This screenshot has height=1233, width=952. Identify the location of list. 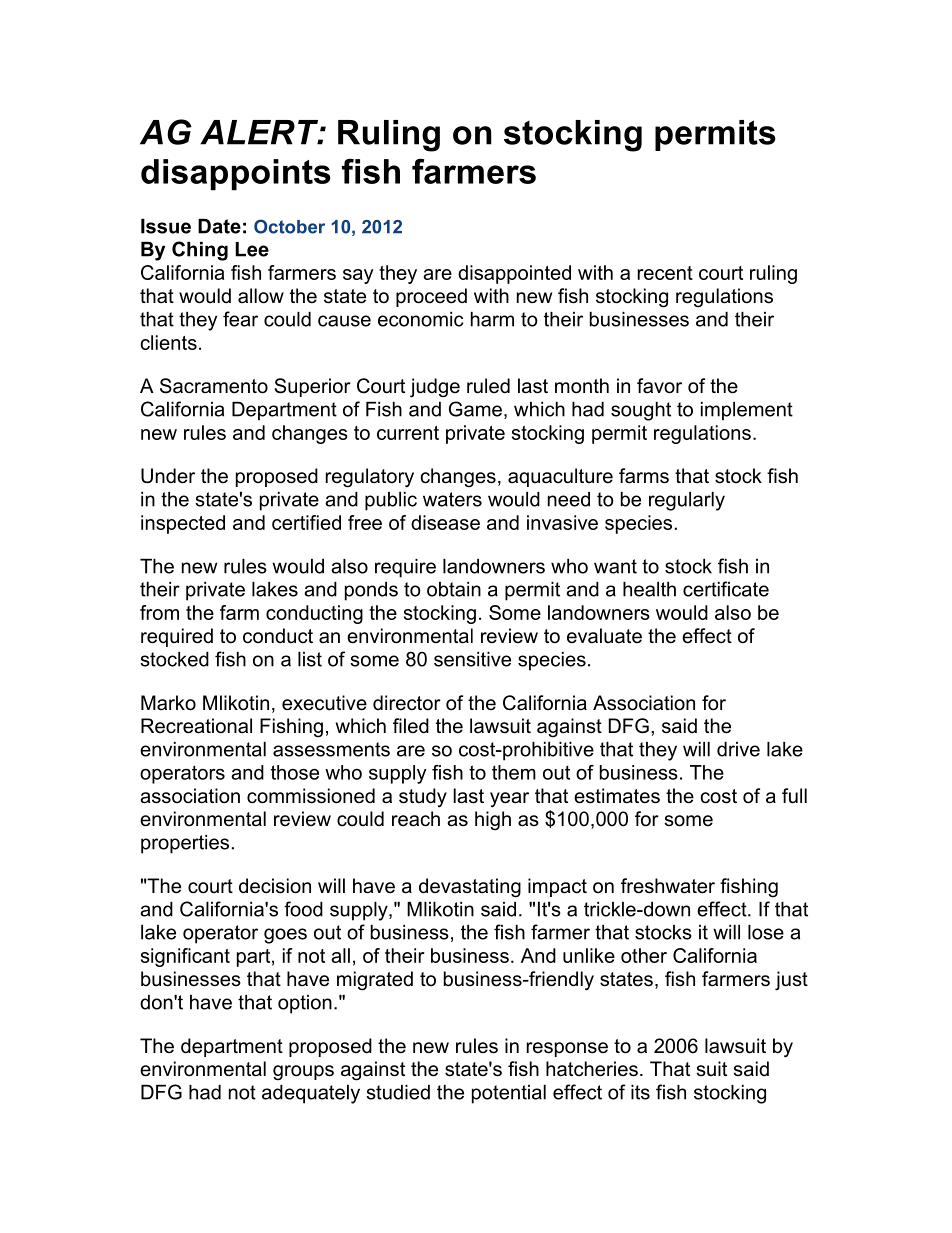
(310, 659).
